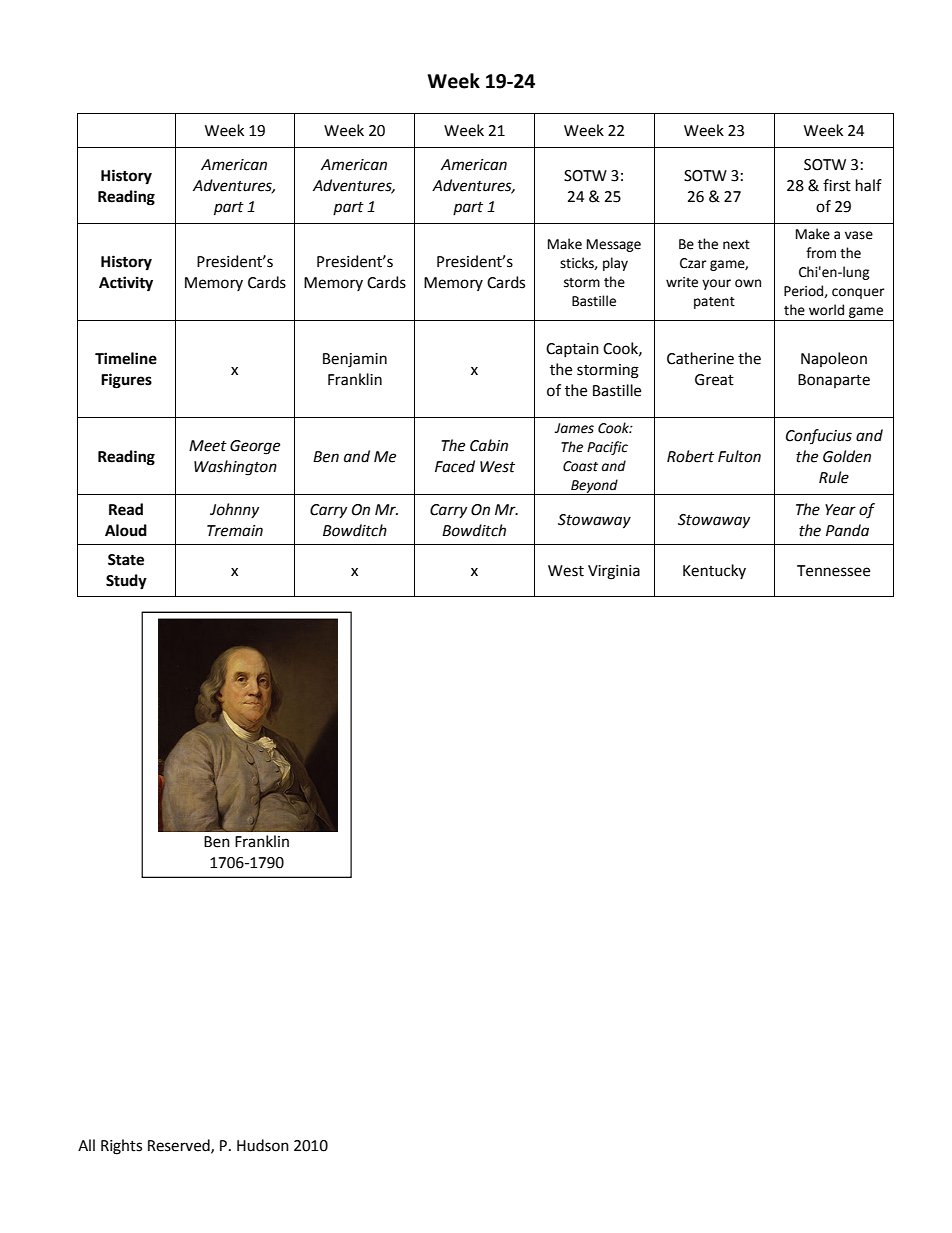 This image has height=1233, width=952. Describe the element at coordinates (614, 572) in the image. I see `Virginia` at that location.
